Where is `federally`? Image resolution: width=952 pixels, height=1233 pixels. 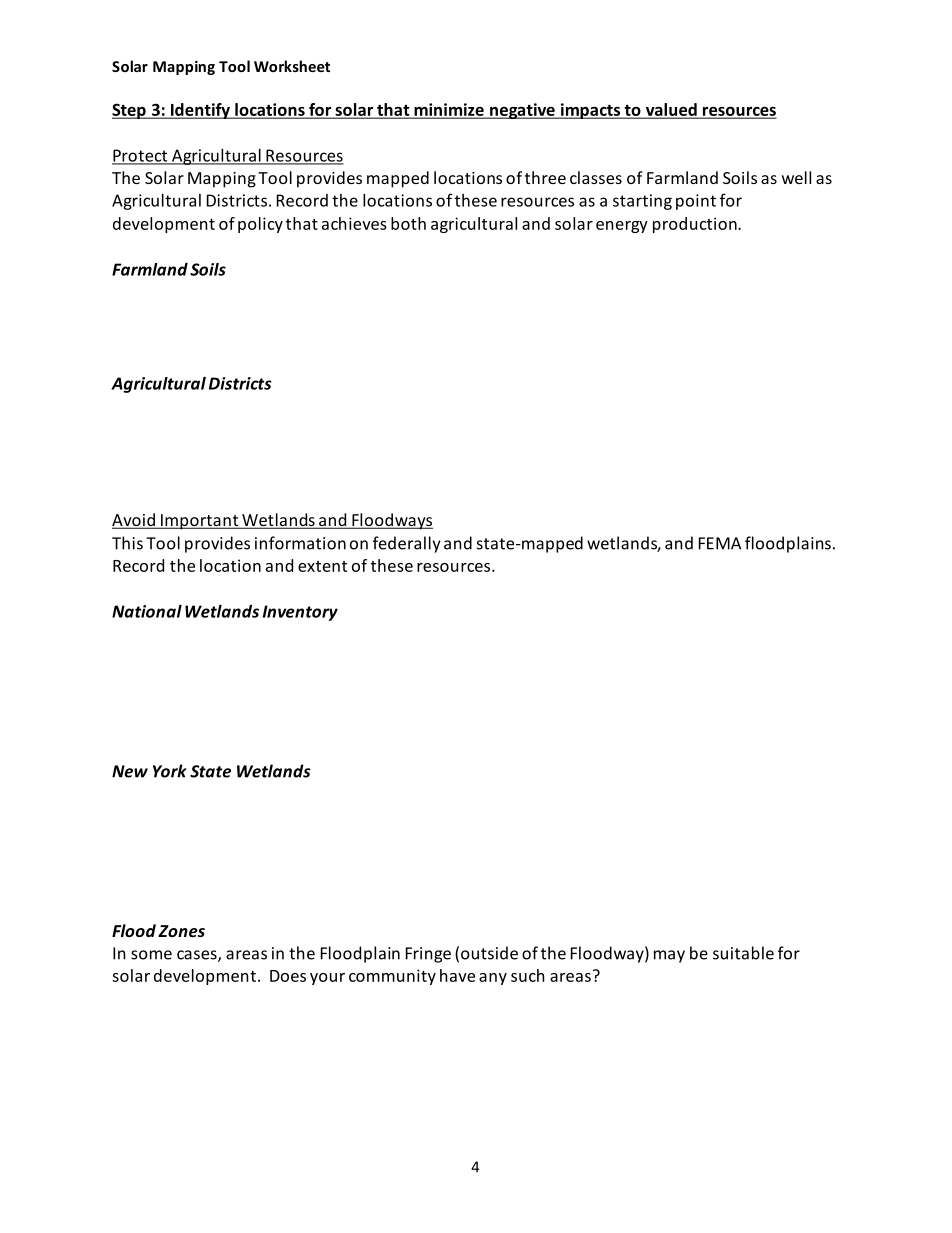
federally is located at coordinates (406, 544).
